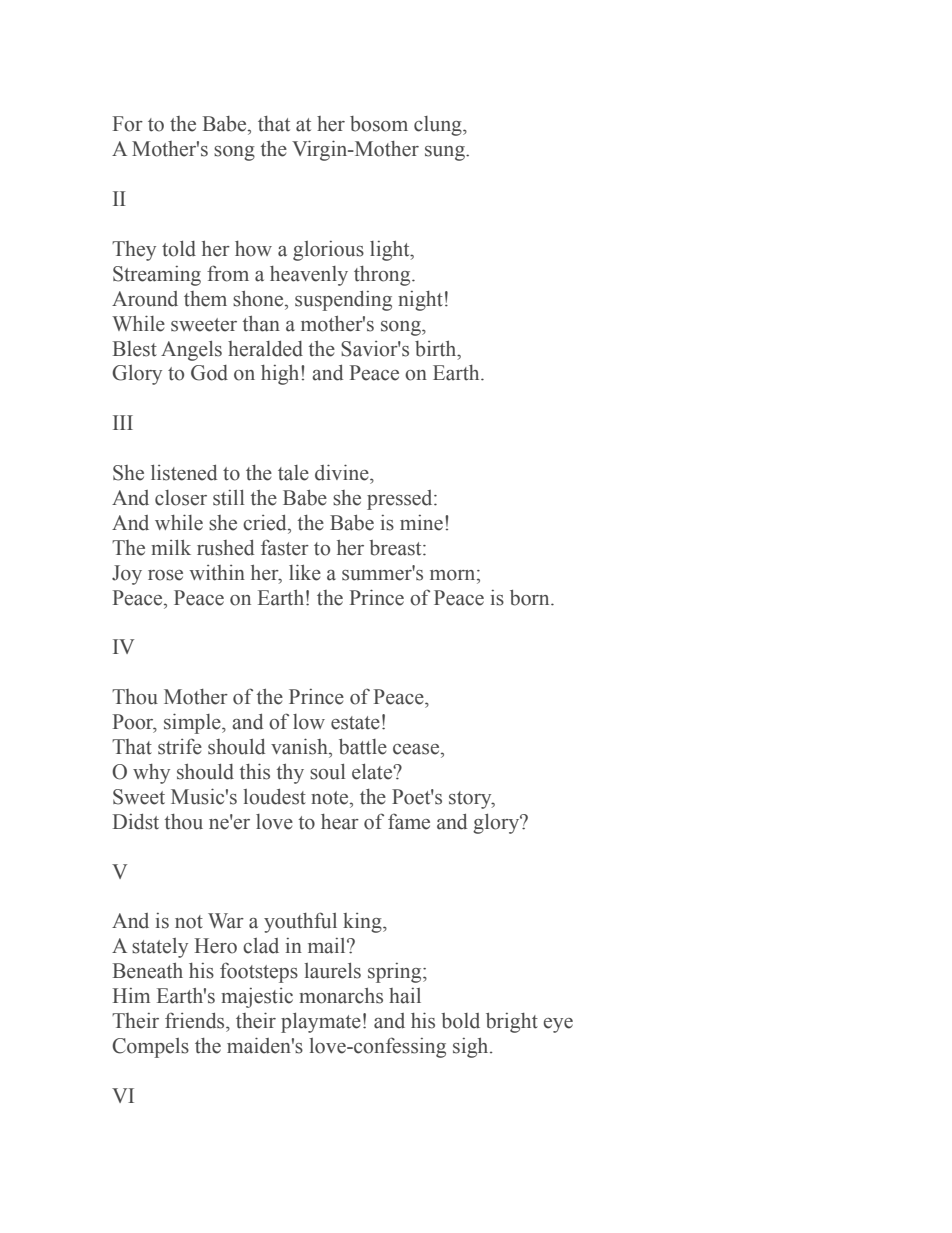 The width and height of the page is (952, 1233). Describe the element at coordinates (531, 598) in the page. I see `born` at that location.
